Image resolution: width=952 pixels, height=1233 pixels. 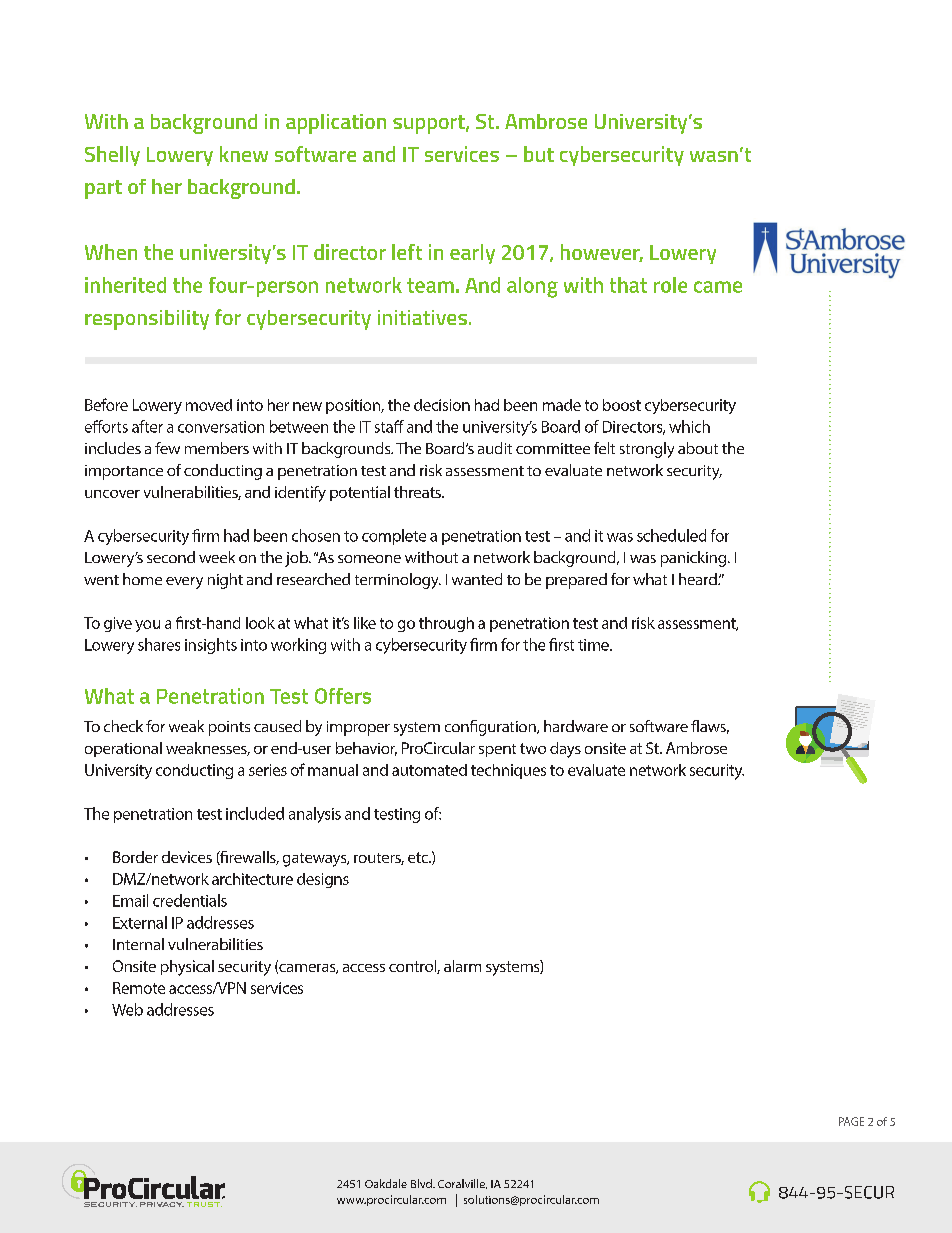 What do you see at coordinates (187, 857) in the page?
I see `devices` at bounding box center [187, 857].
